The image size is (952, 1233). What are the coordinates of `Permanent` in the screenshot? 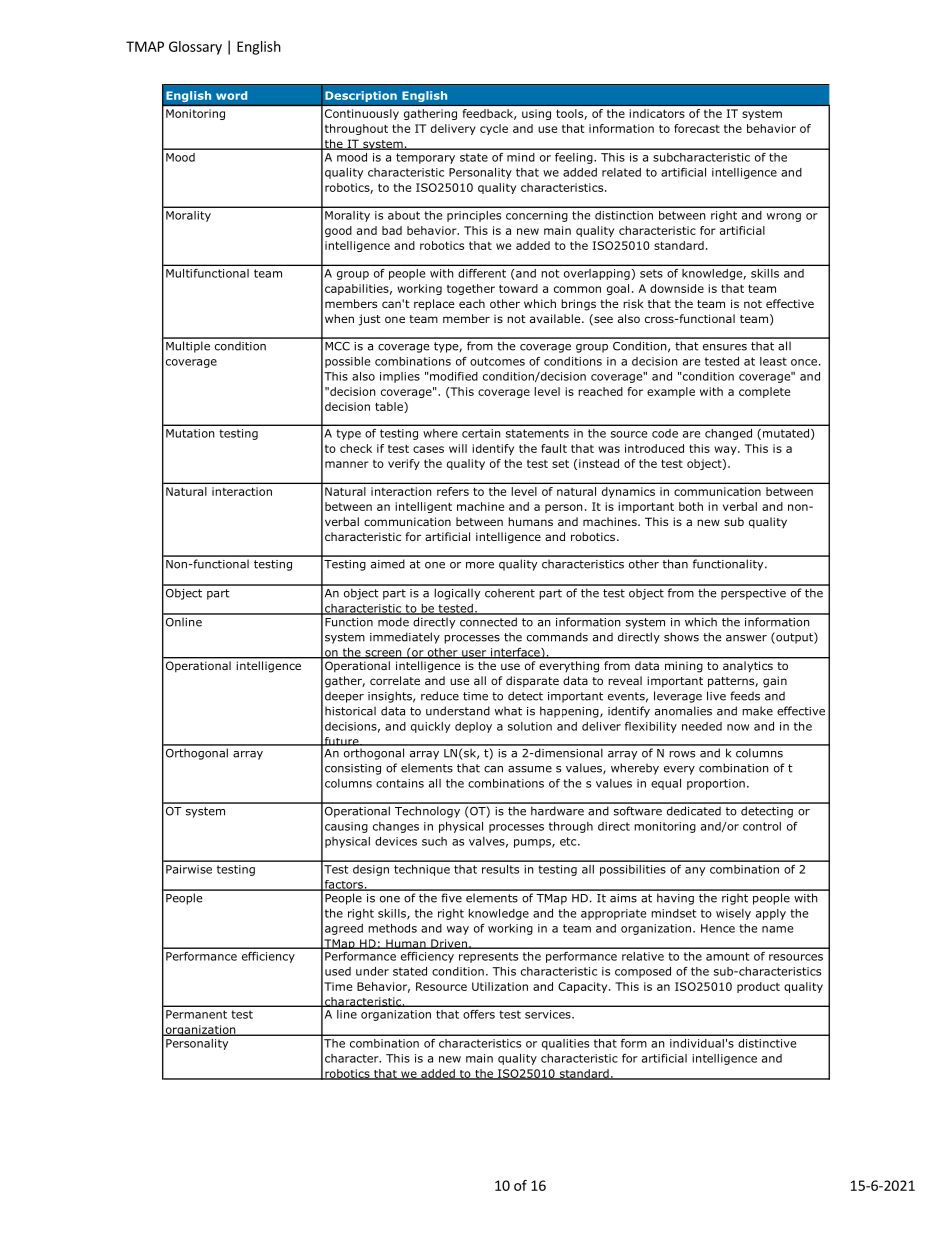 It's located at (196, 1014).
